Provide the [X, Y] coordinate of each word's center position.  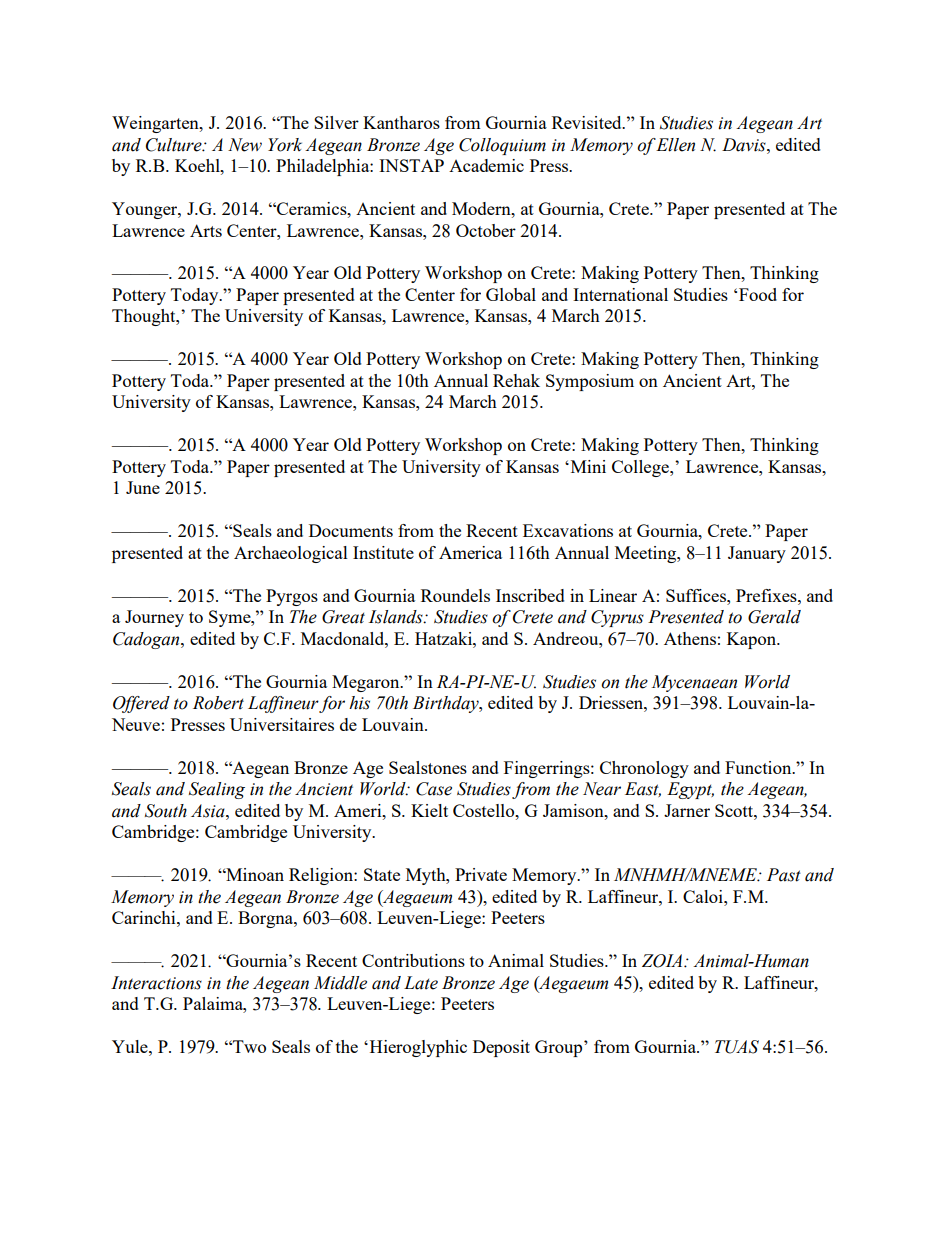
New [245, 145]
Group [560, 1048]
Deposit [501, 1048]
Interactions [156, 983]
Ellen [675, 145]
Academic [486, 165]
